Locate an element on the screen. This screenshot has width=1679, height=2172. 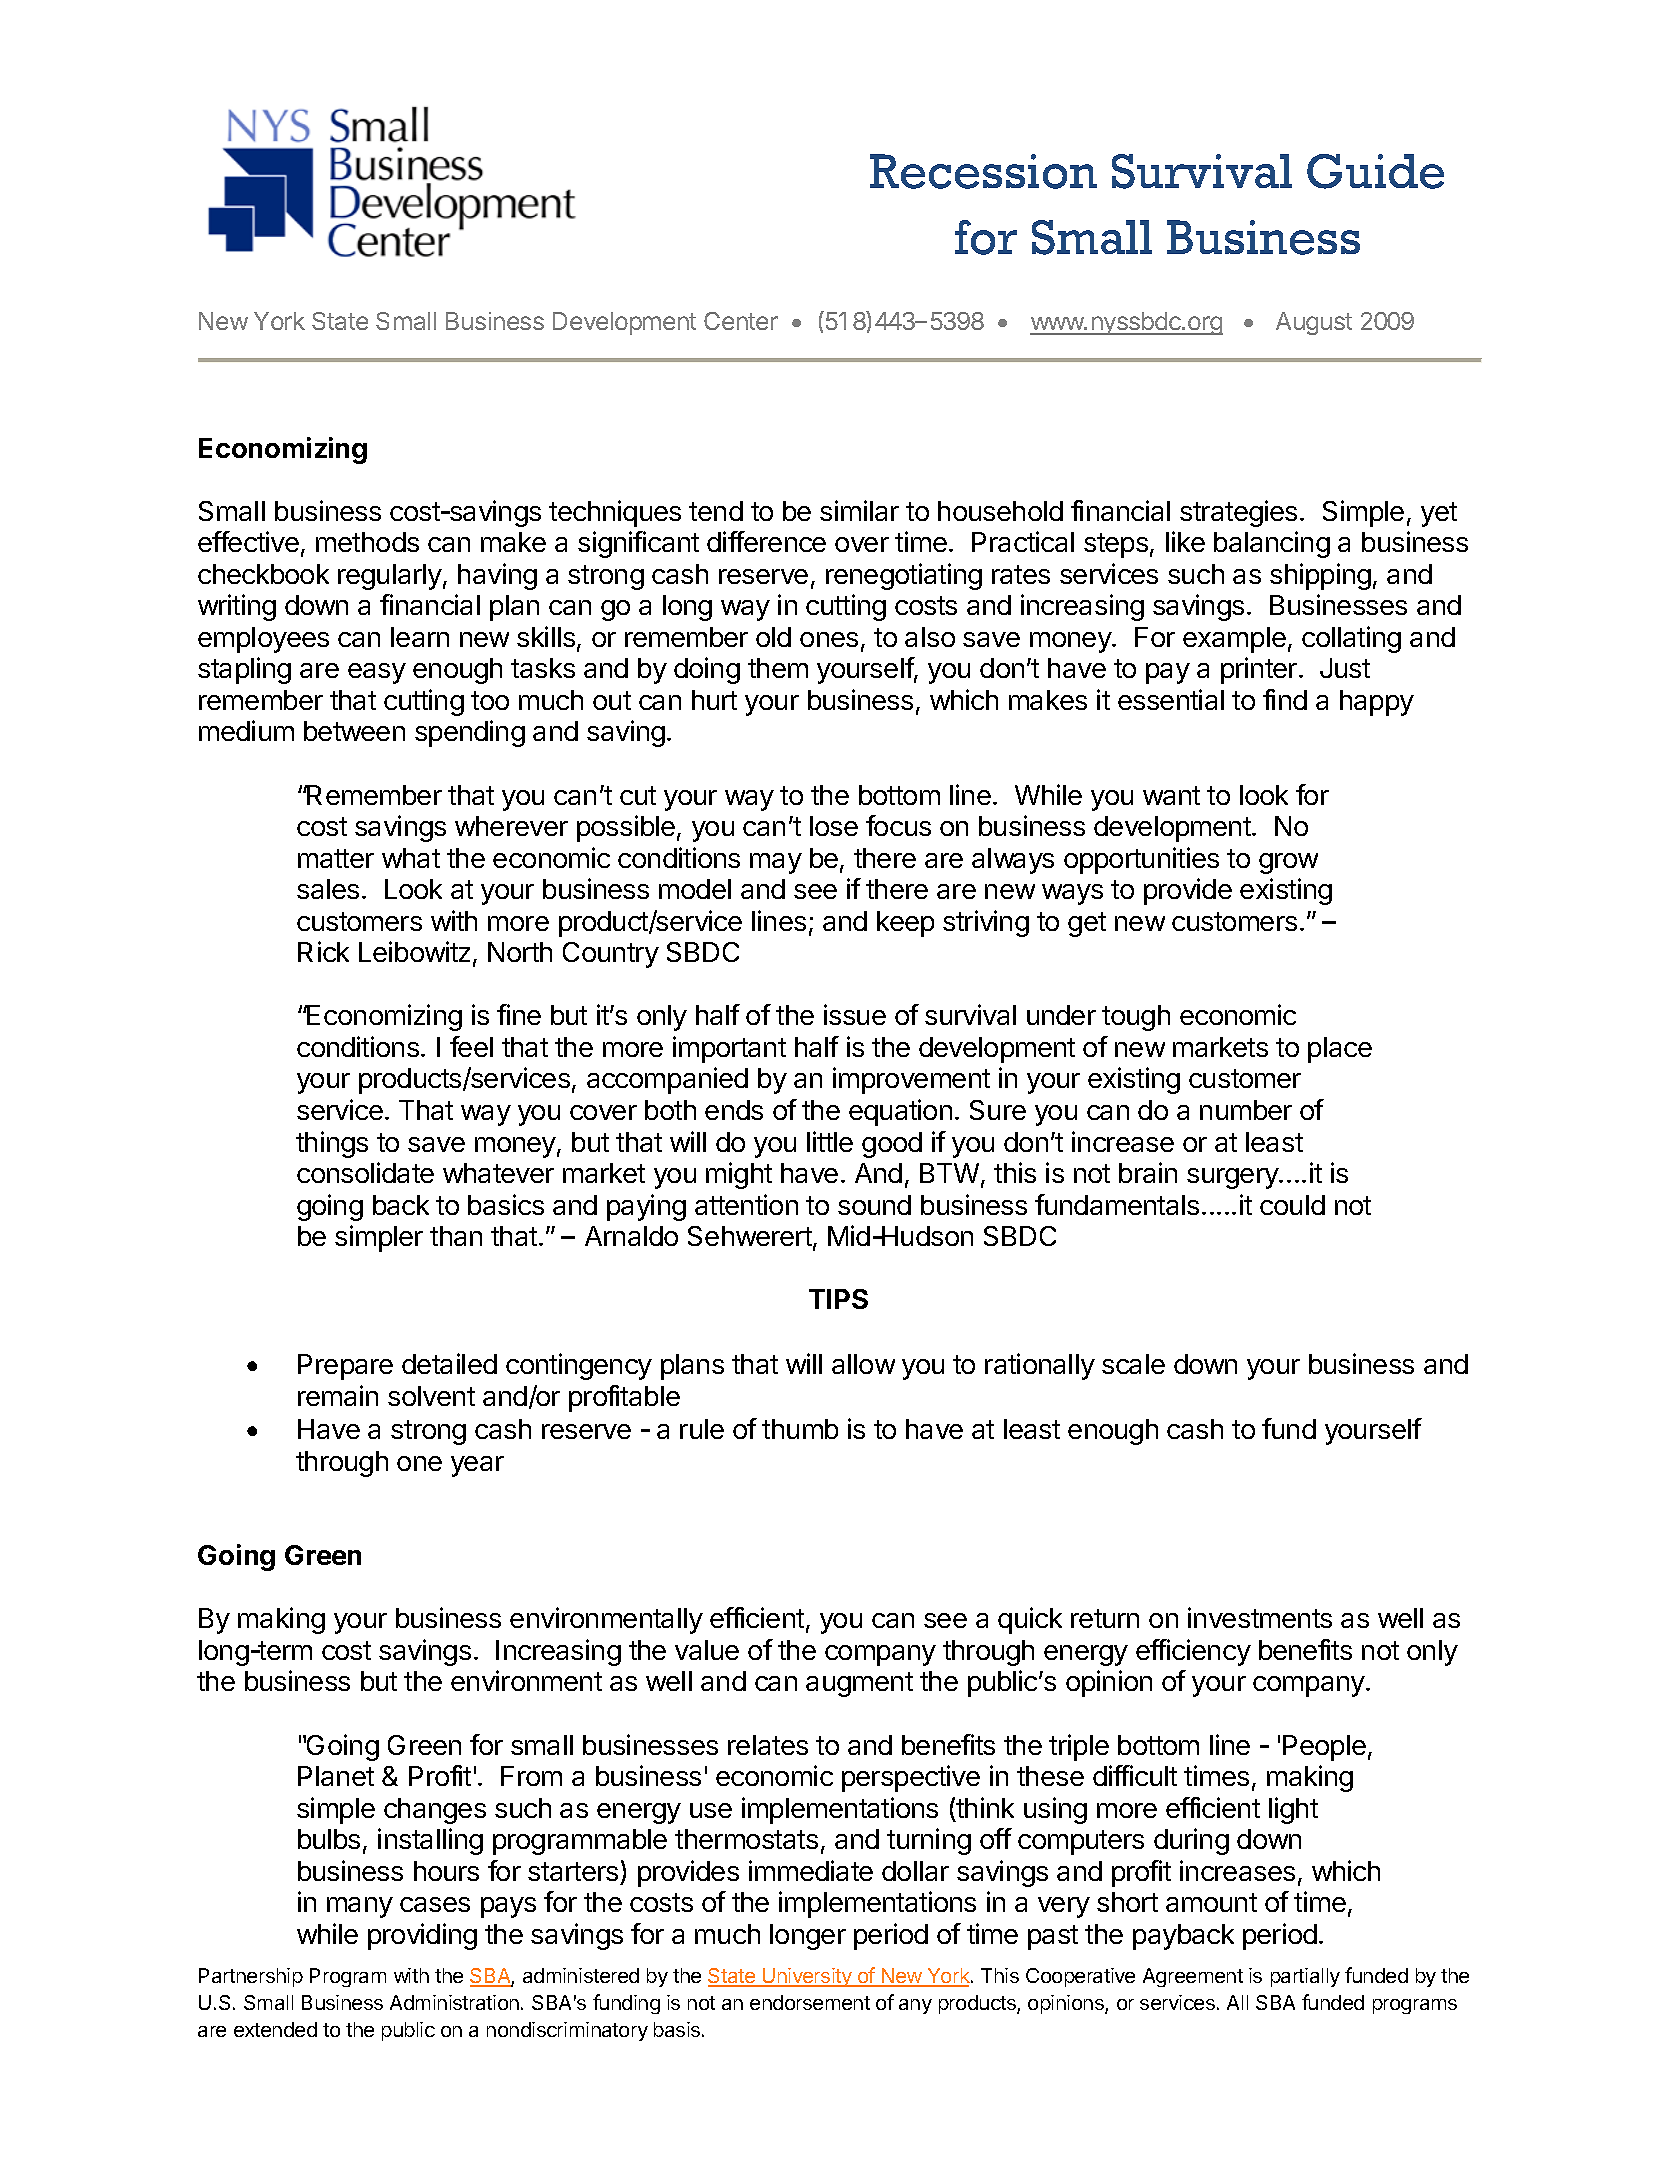
remain is located at coordinates (338, 1395).
